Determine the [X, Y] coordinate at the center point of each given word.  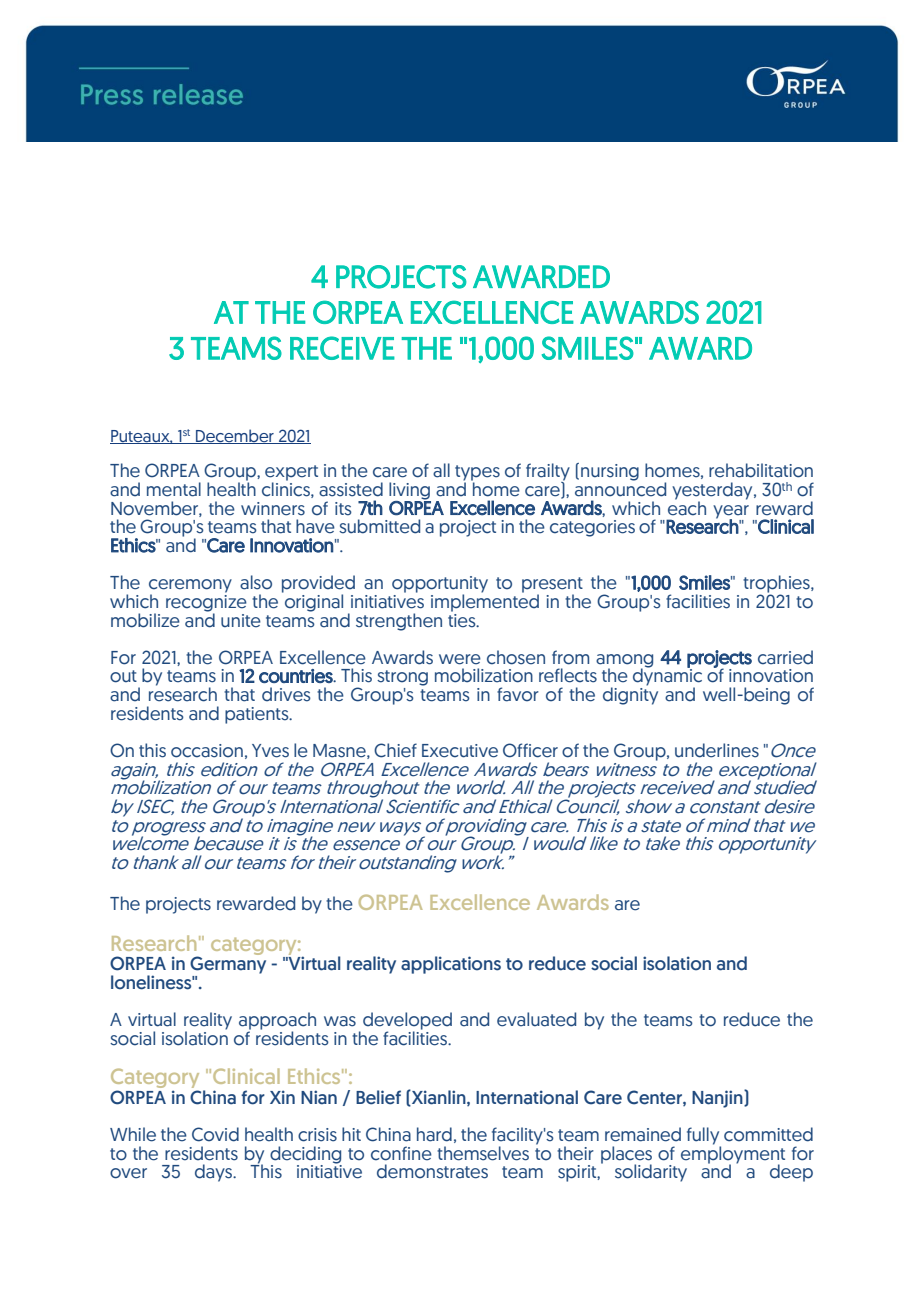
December [235, 436]
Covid [215, 1134]
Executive [460, 751]
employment [733, 1155]
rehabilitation [761, 470]
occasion [207, 751]
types [477, 474]
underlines [717, 750]
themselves [483, 1153]
